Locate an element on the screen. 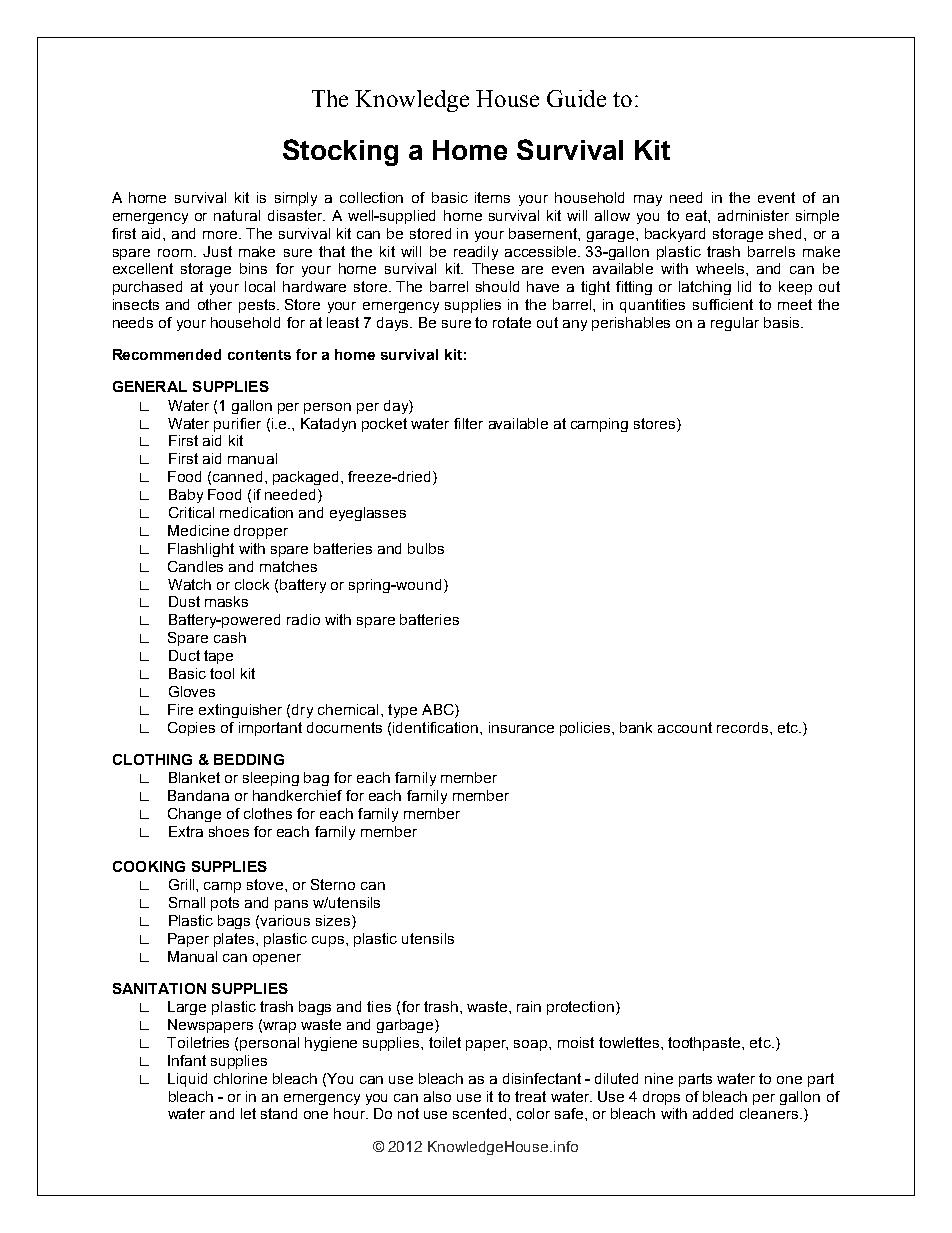 The width and height of the screenshot is (952, 1233). administer is located at coordinates (753, 215).
